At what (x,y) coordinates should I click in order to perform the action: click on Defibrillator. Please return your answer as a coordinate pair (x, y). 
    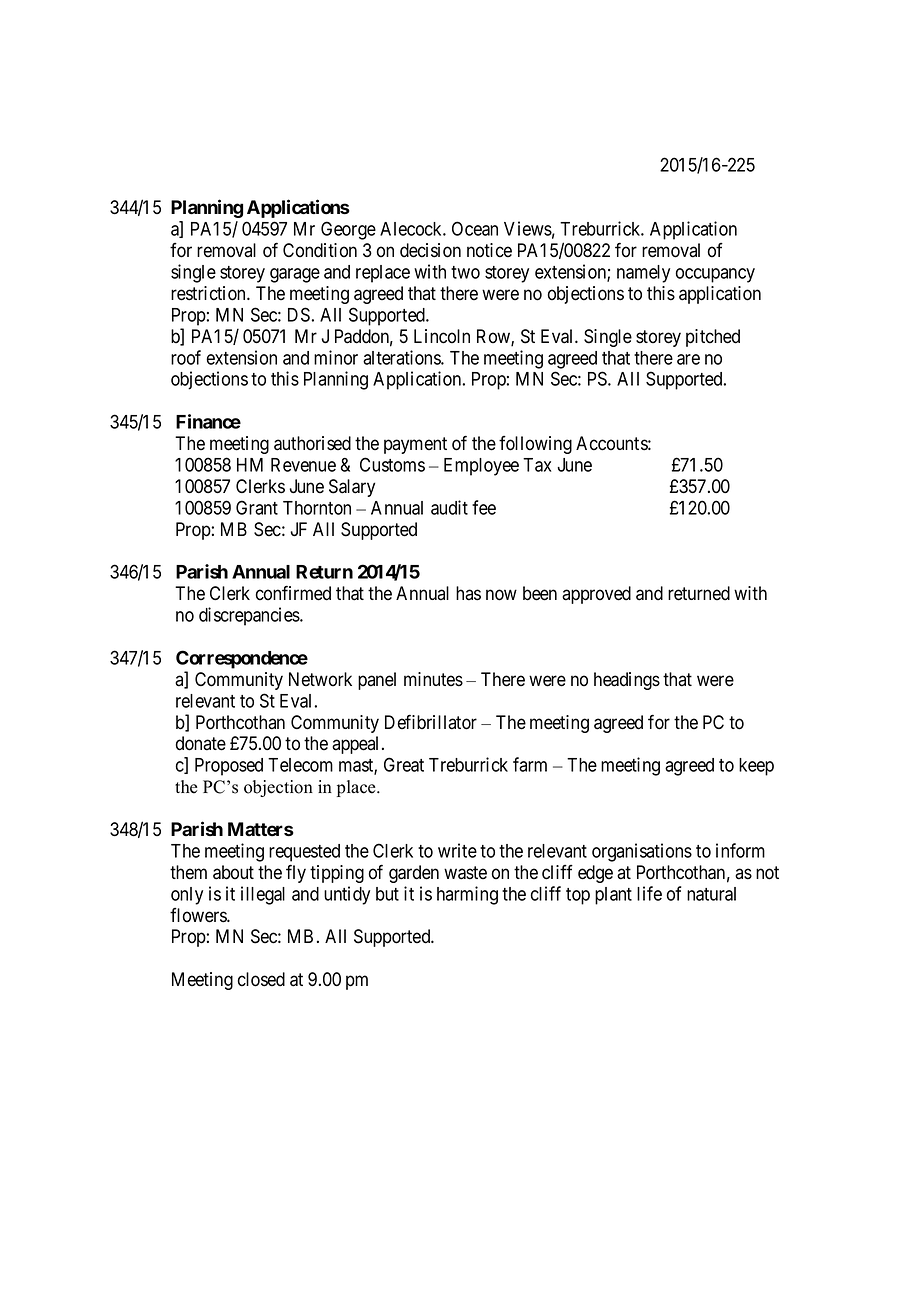
    Looking at the image, I should click on (431, 722).
